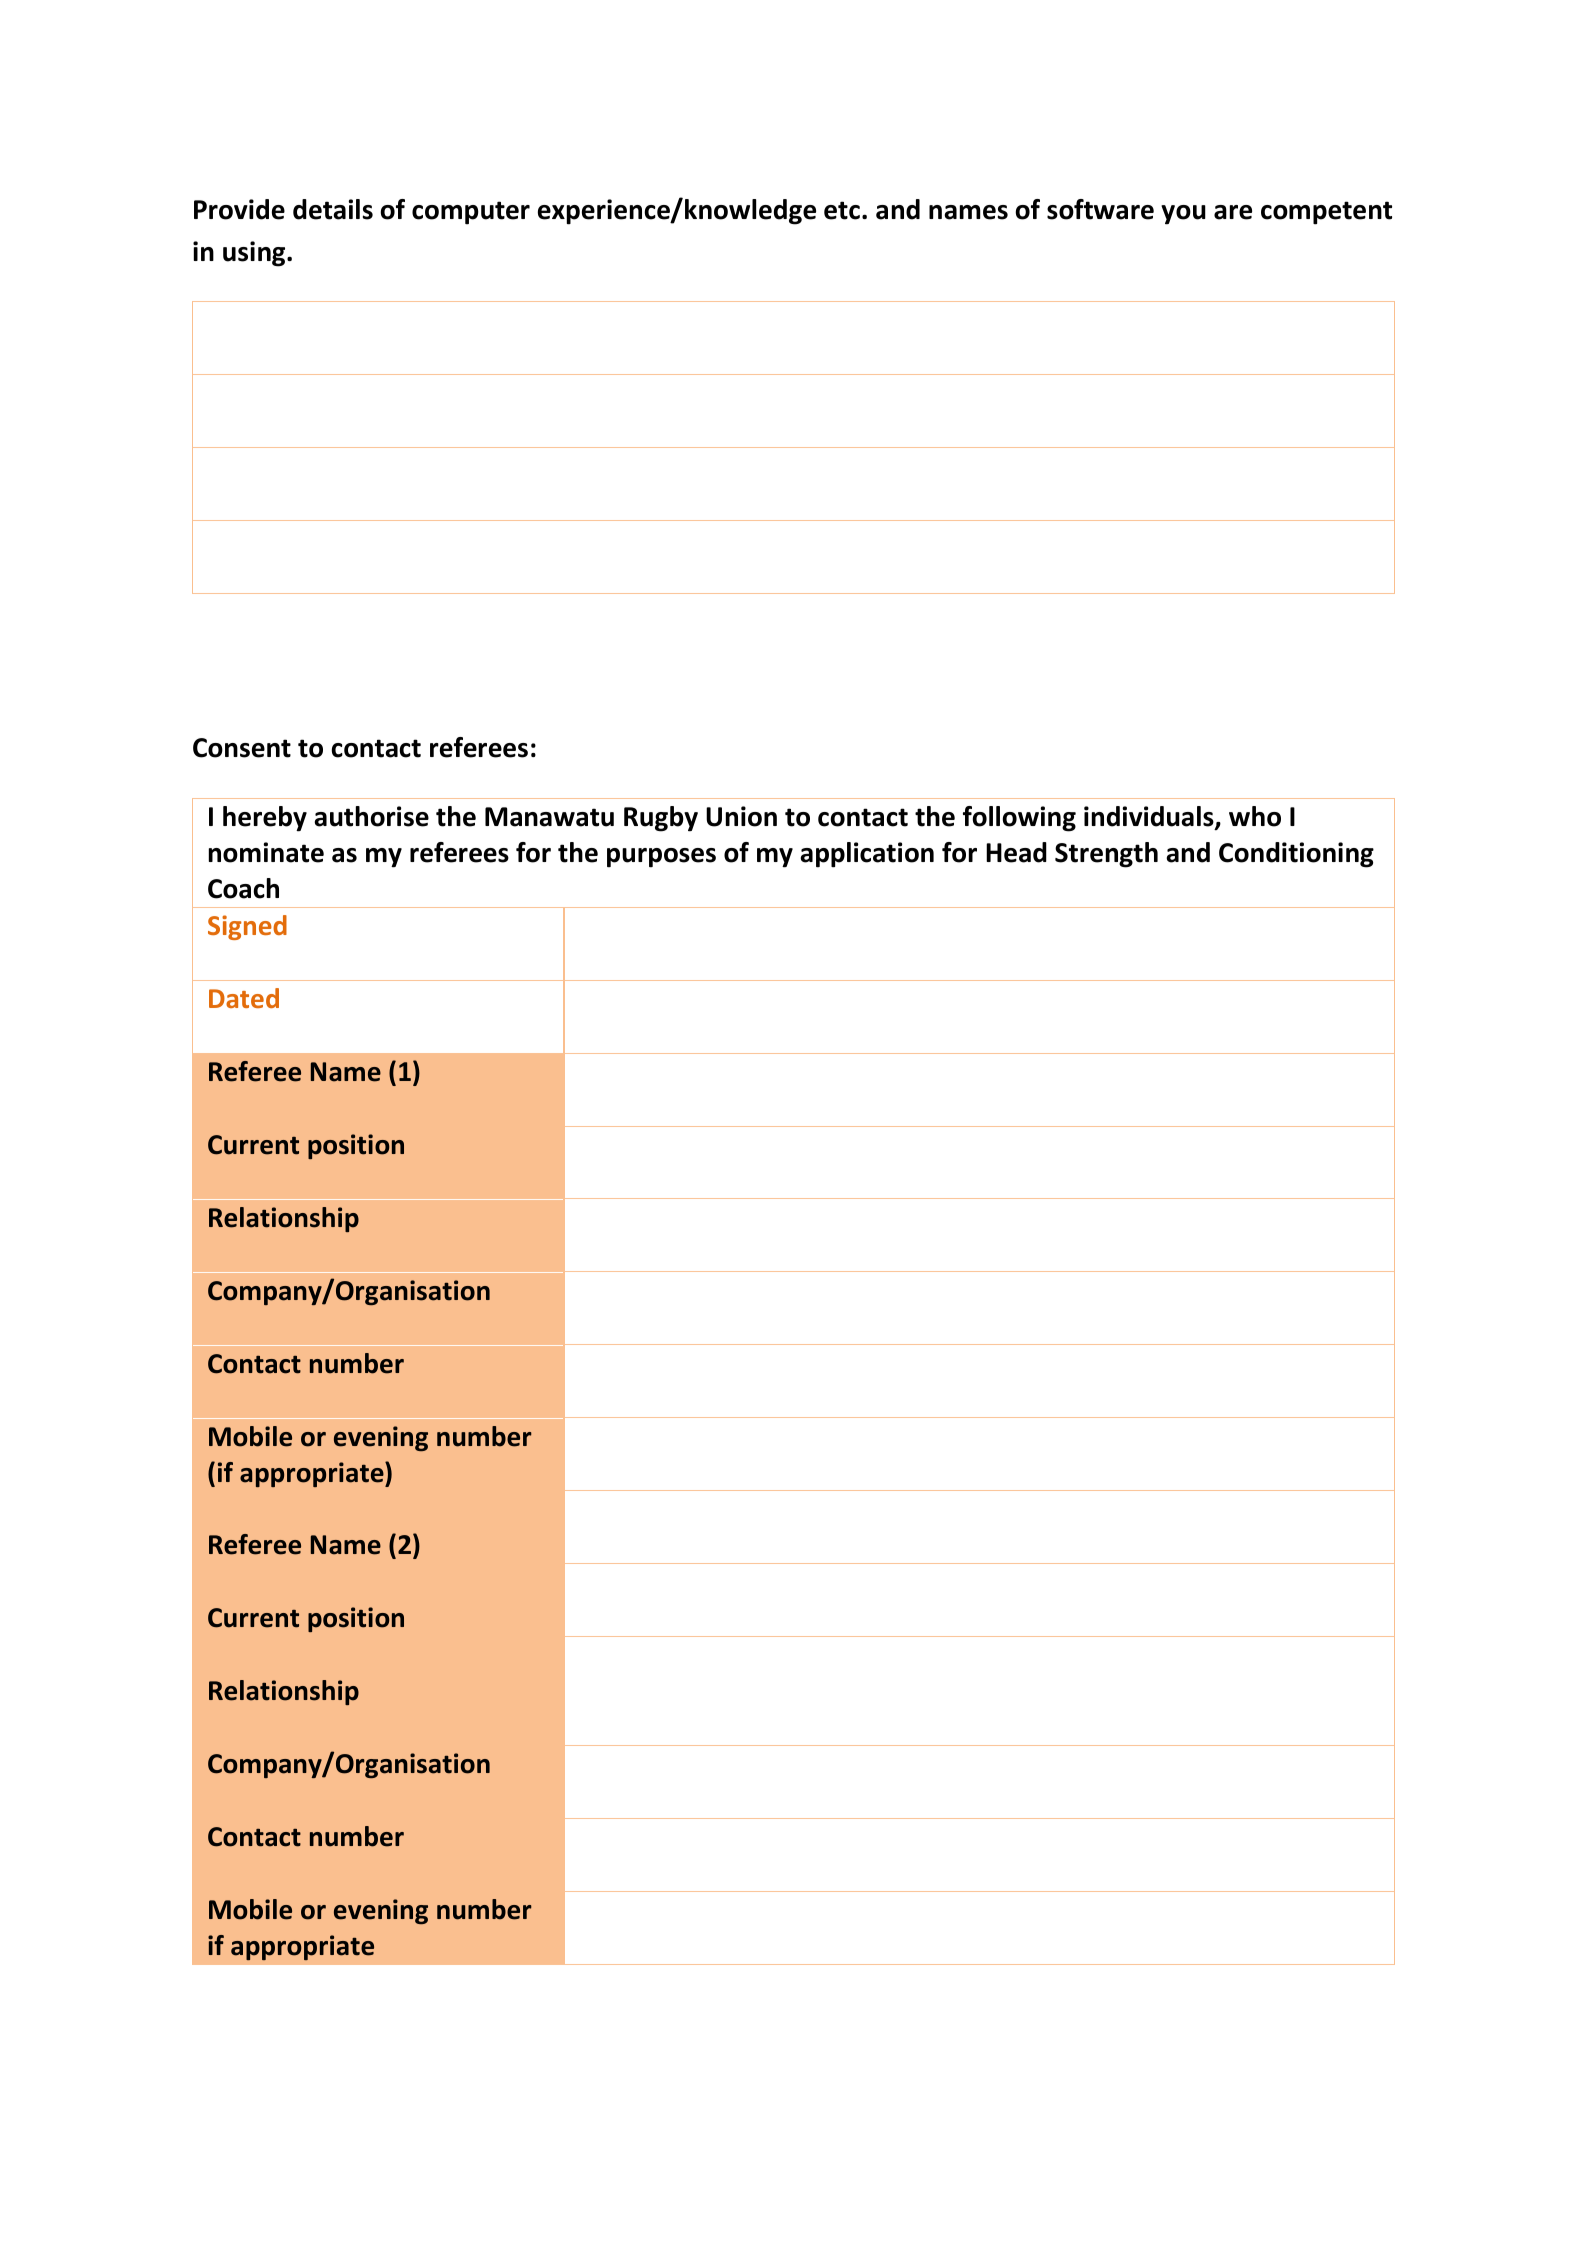 This page has width=1587, height=2245. I want to click on Union, so click(741, 816).
